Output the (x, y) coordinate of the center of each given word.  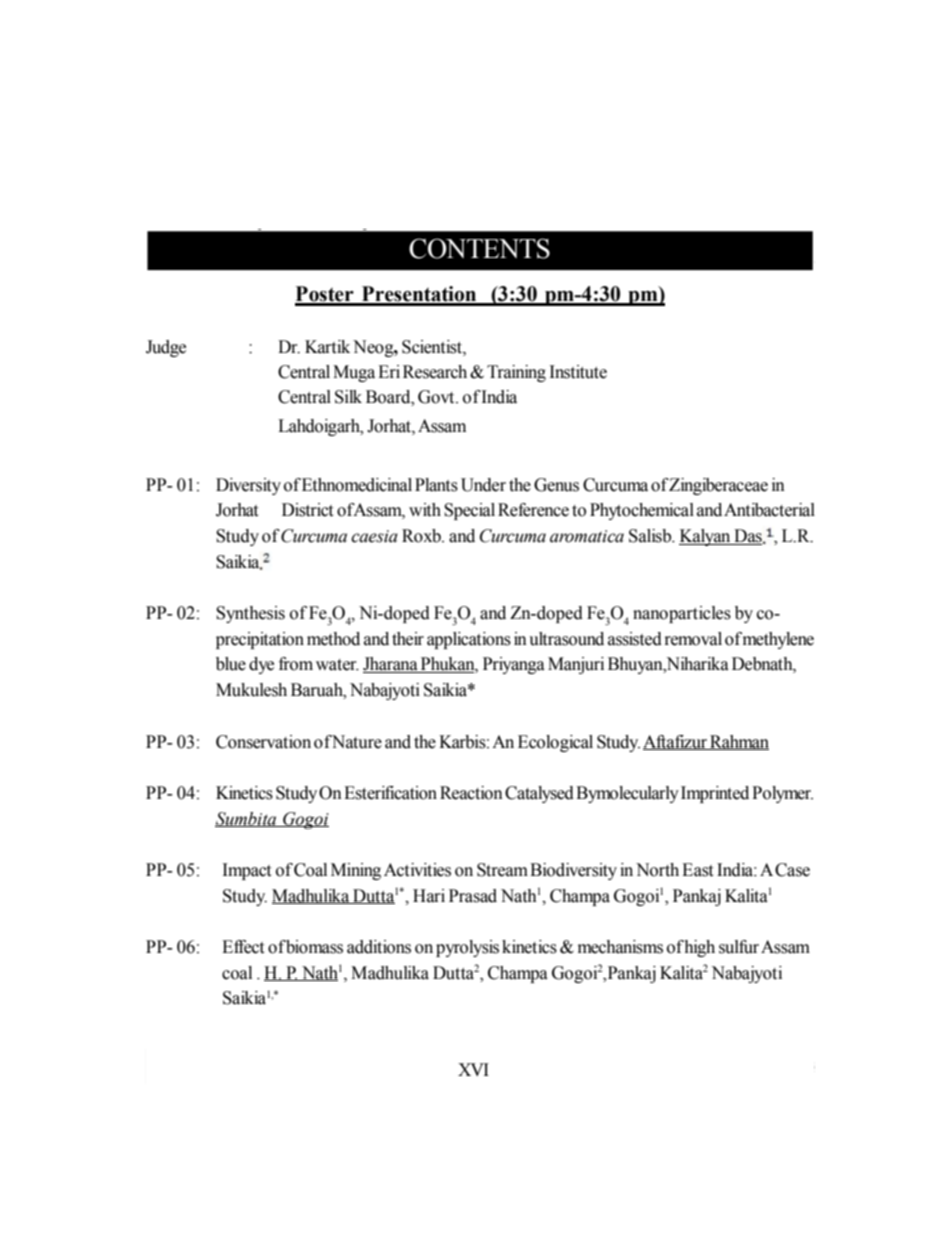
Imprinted (715, 794)
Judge (166, 348)
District (307, 510)
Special (469, 511)
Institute (578, 372)
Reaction (471, 793)
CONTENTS (479, 248)
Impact (247, 871)
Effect (243, 947)
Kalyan (706, 537)
